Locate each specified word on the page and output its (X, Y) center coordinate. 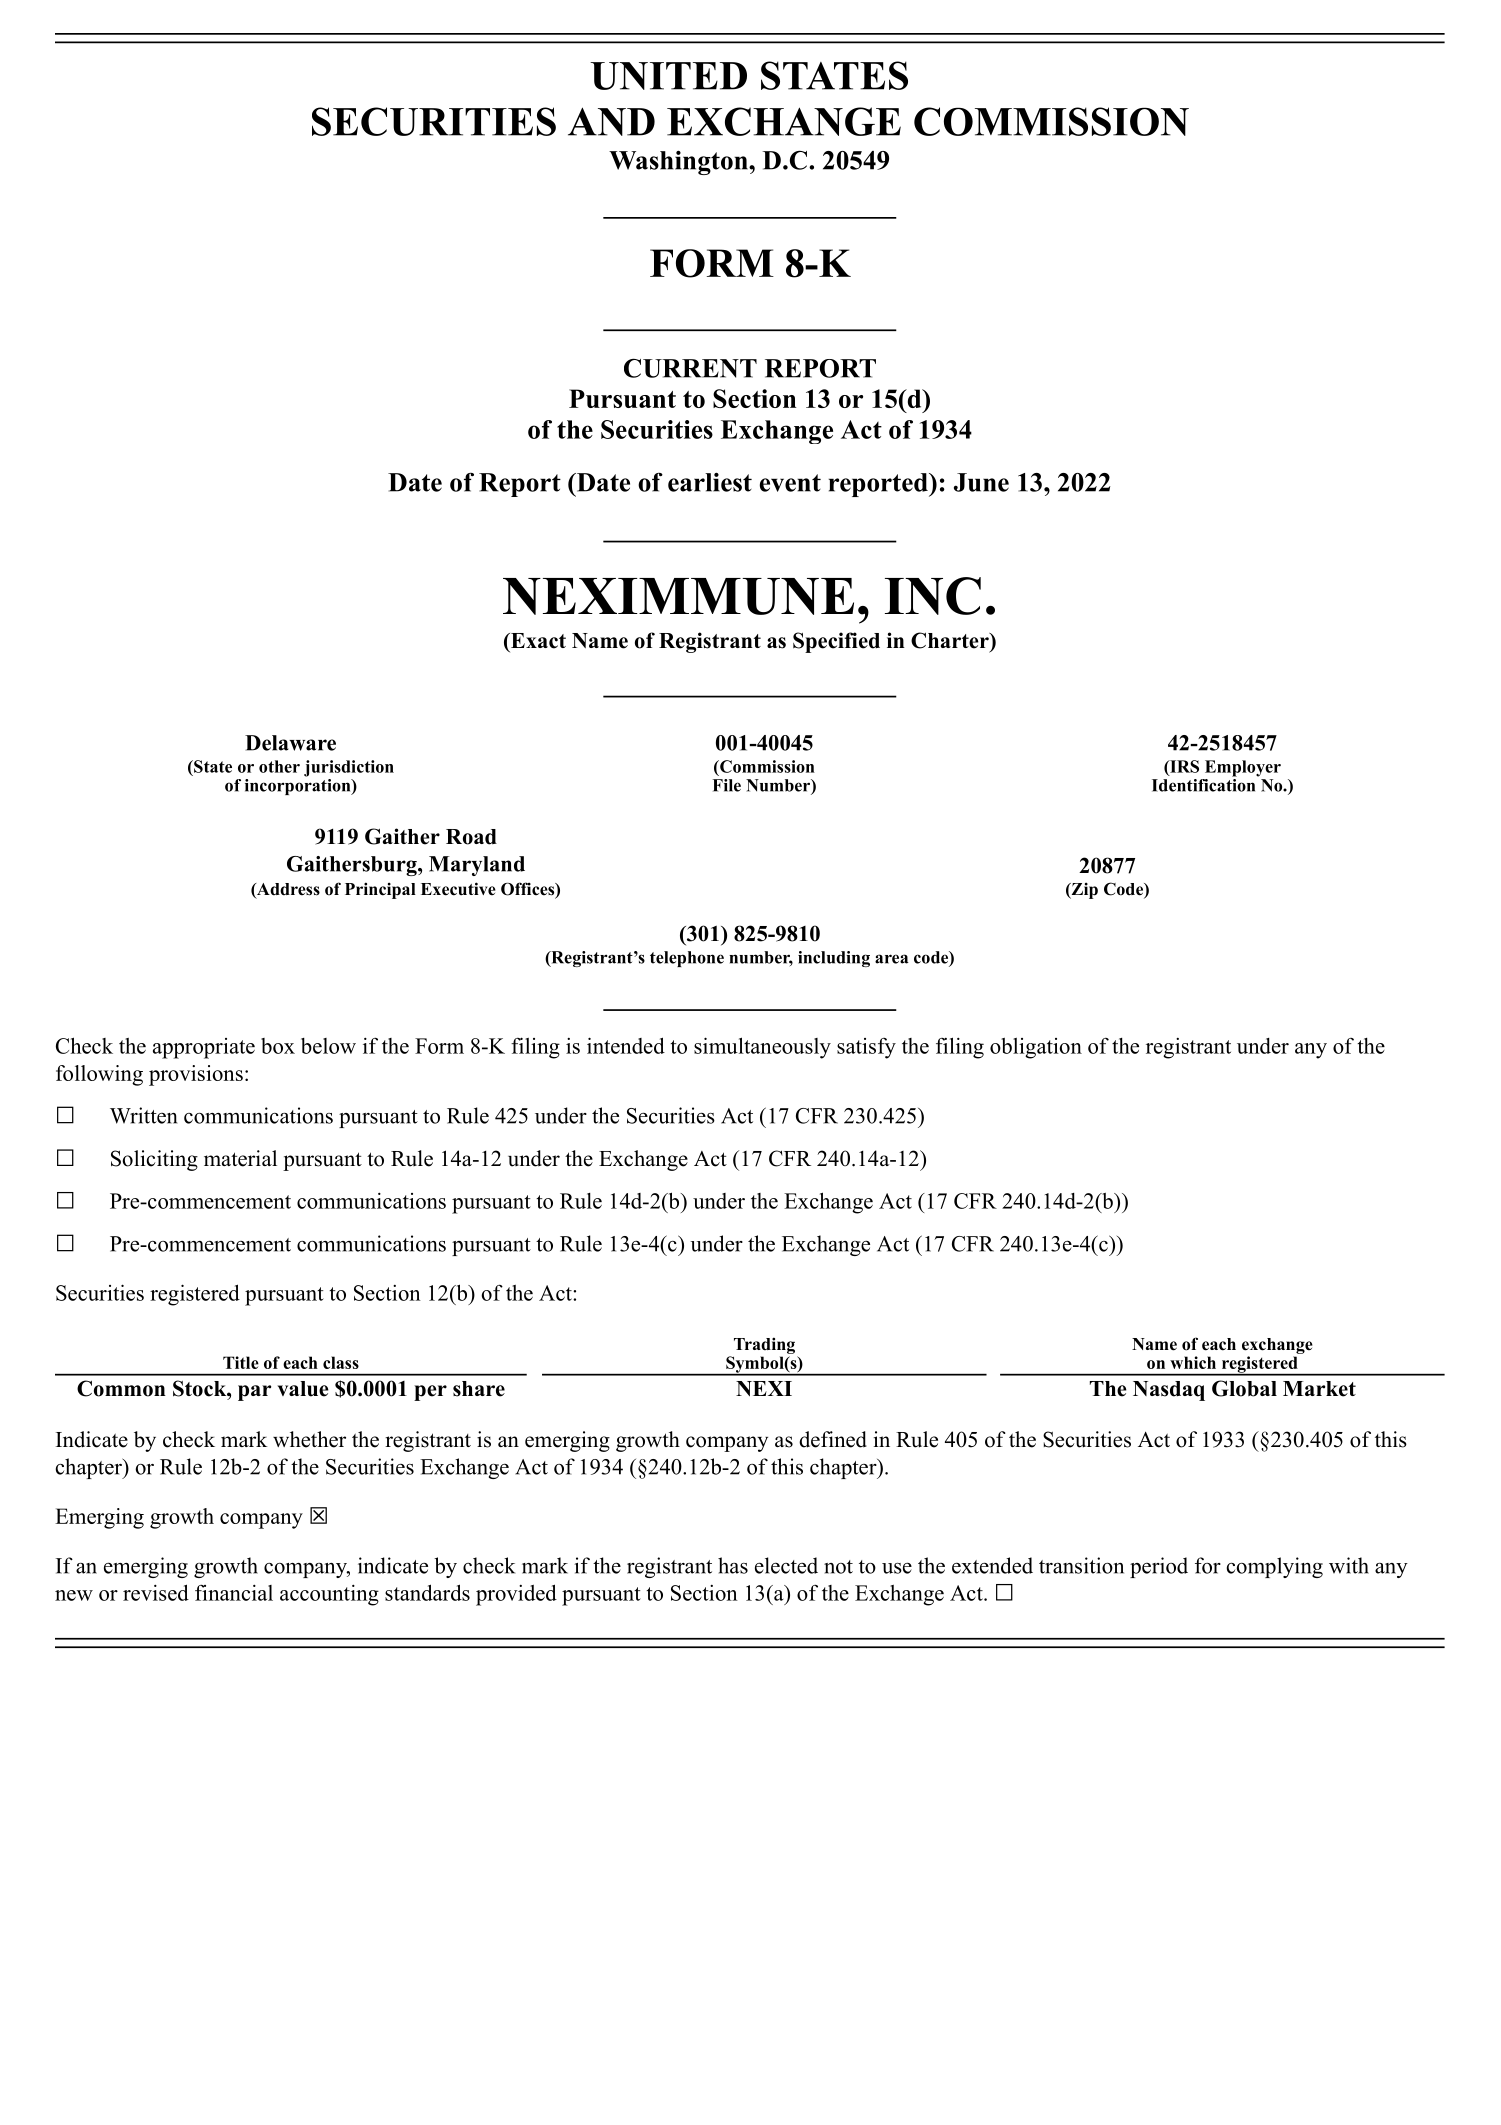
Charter (951, 640)
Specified (836, 642)
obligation (1036, 1048)
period (1159, 1567)
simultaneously (762, 1048)
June (981, 482)
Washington (679, 163)
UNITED (668, 76)
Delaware (290, 743)
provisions (196, 1075)
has (733, 1565)
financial (234, 1593)
